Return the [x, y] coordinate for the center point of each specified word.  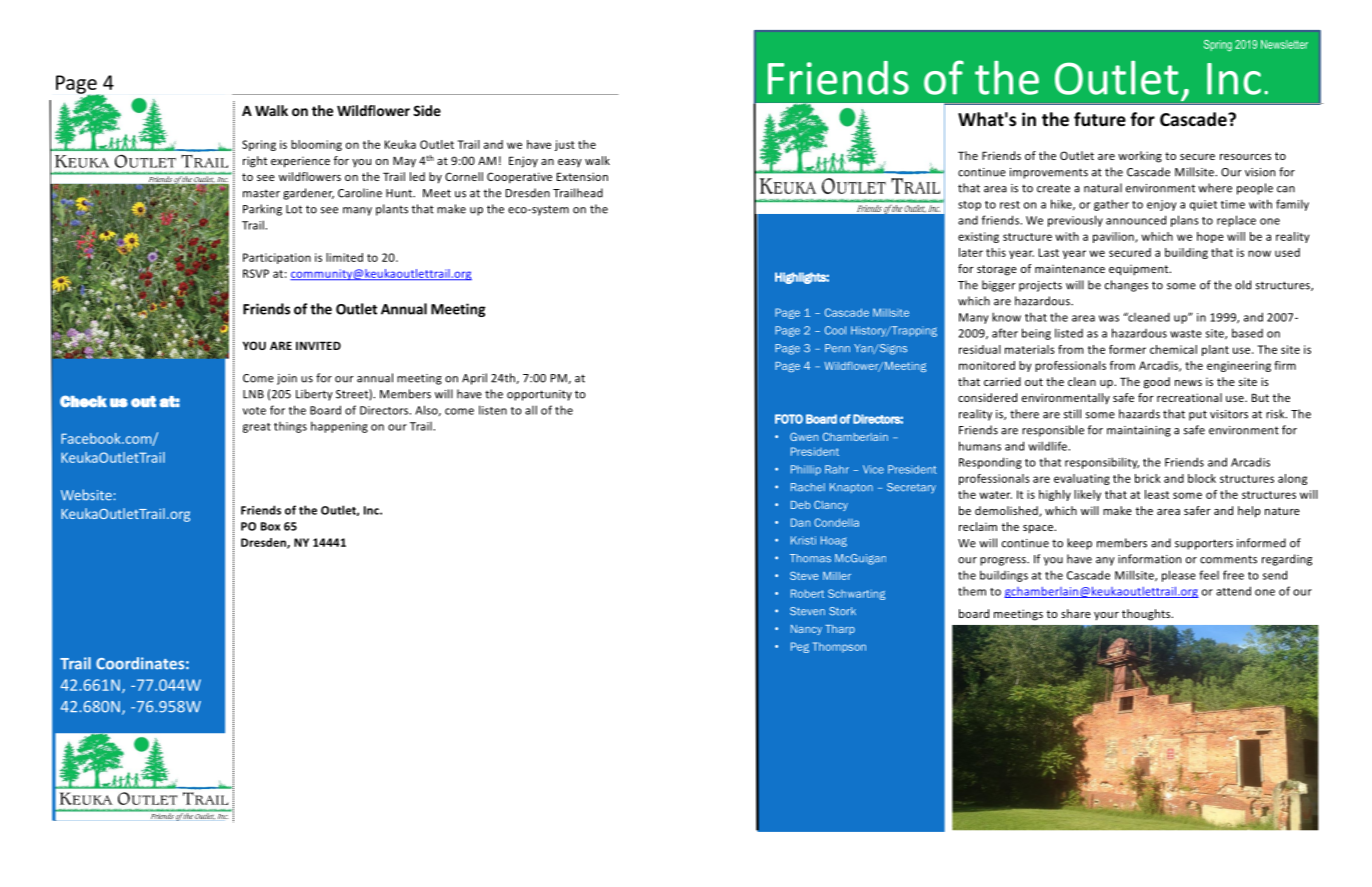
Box [270, 526]
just [564, 145]
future [1100, 119]
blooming [316, 145]
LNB [253, 394]
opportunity [539, 395]
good [1157, 383]
